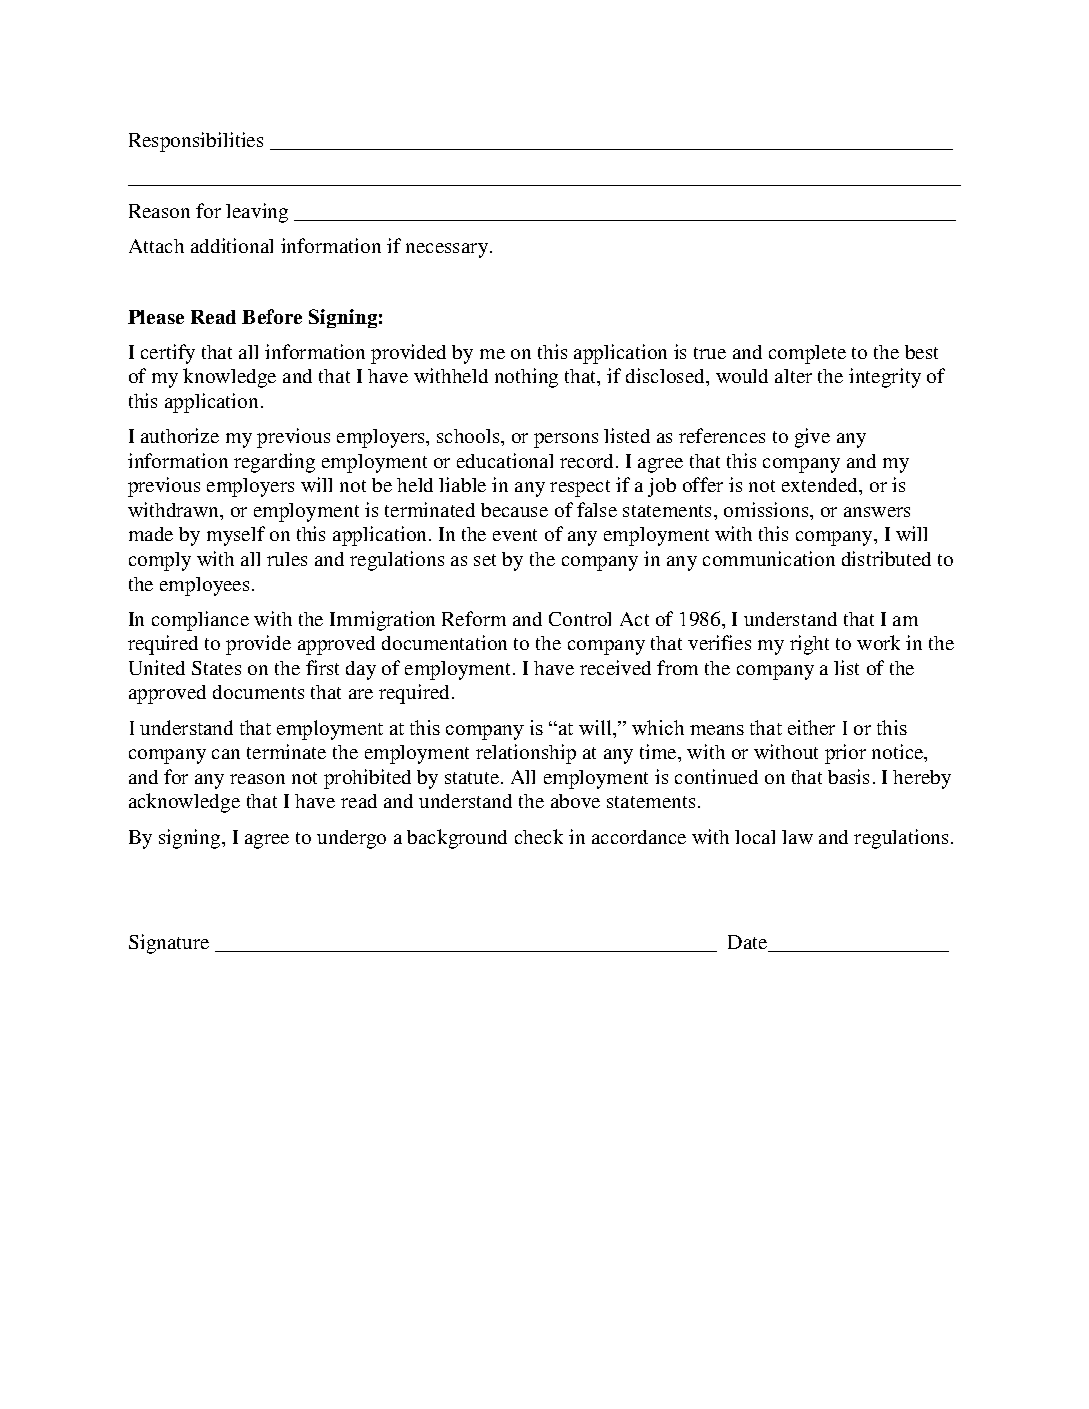 The image size is (1089, 1409). Describe the element at coordinates (196, 142) in the page. I see `Responsibilities` at that location.
